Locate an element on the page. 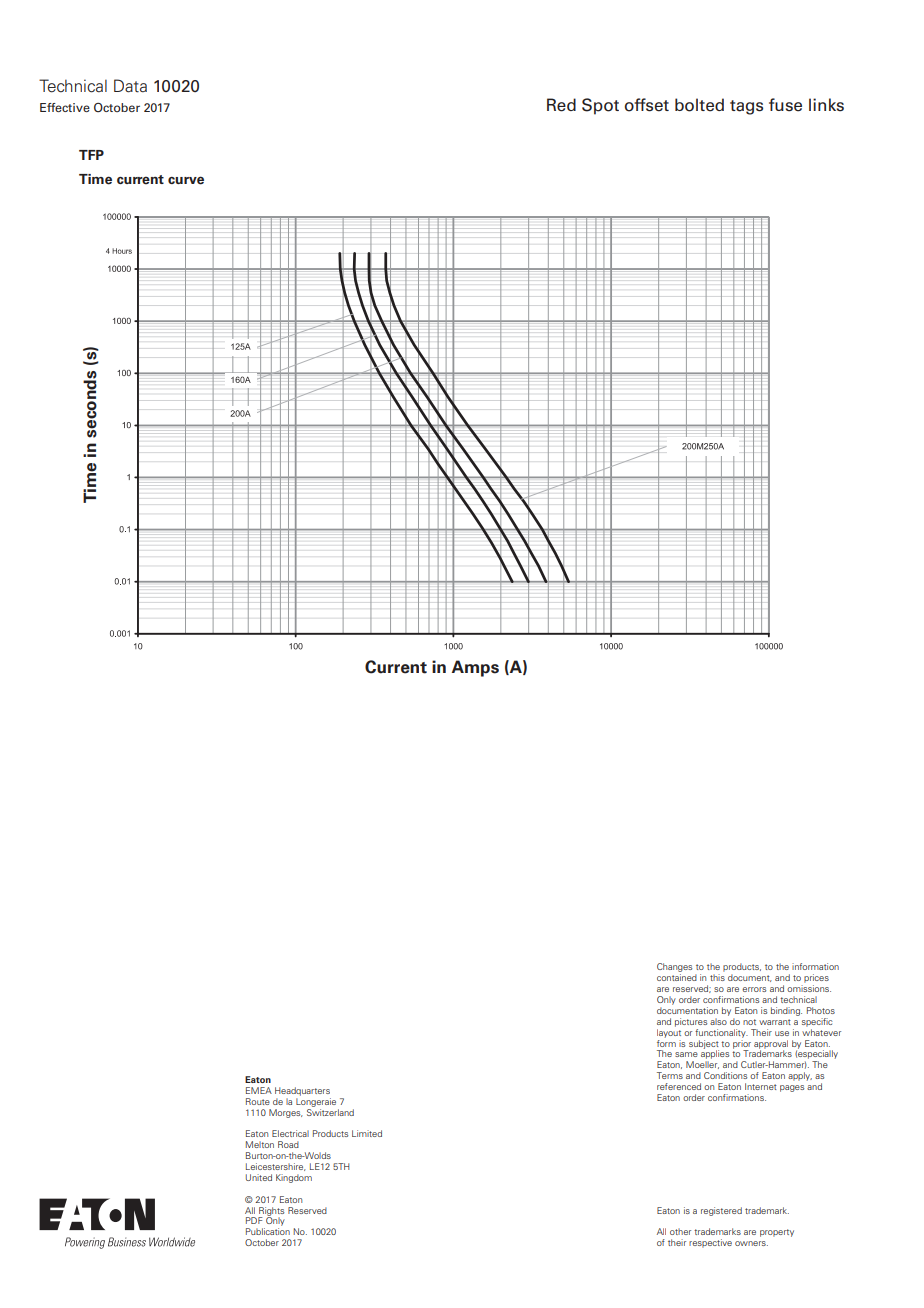  Spot is located at coordinates (600, 106).
